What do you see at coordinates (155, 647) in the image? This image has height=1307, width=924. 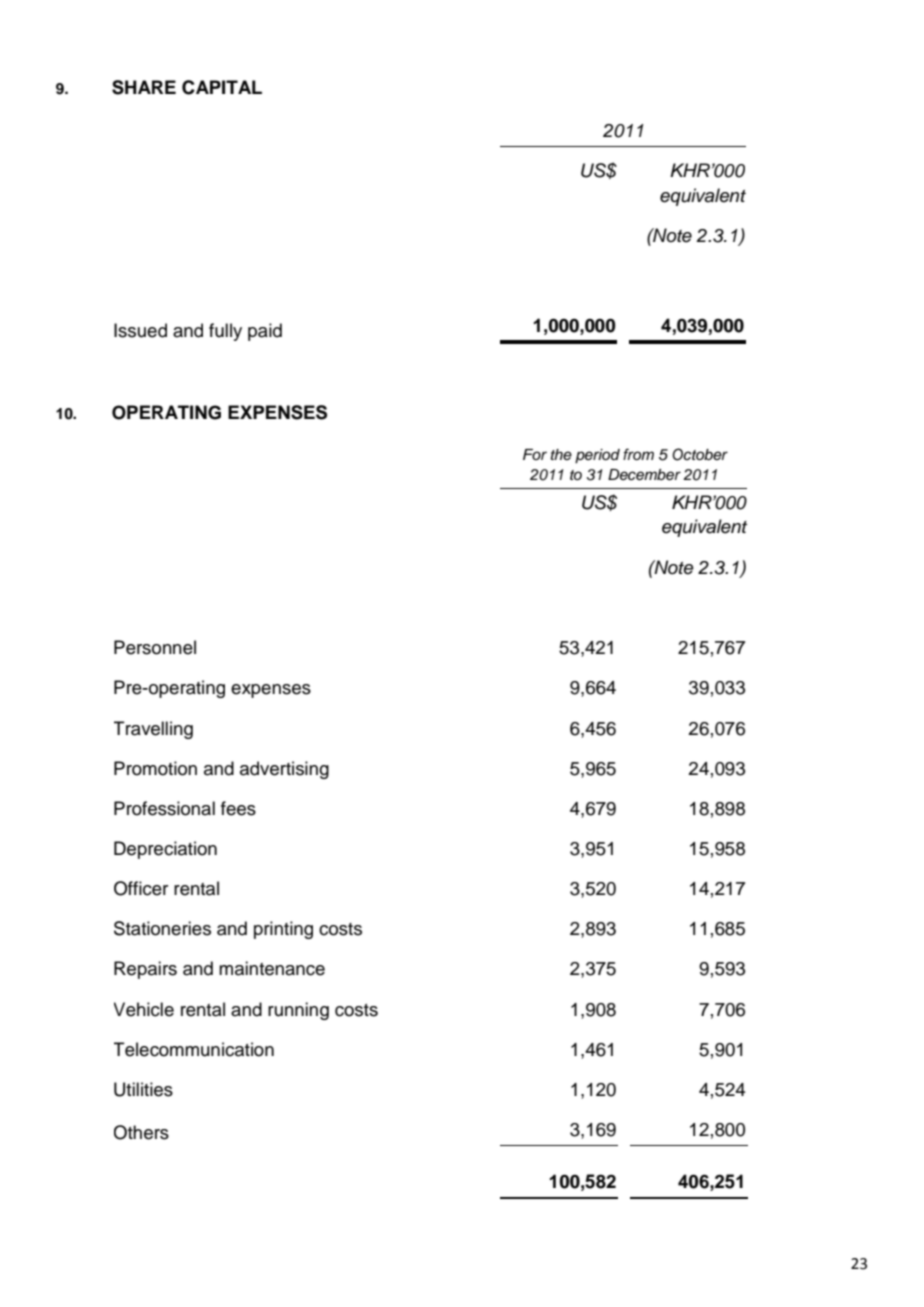 I see `Personnel` at bounding box center [155, 647].
